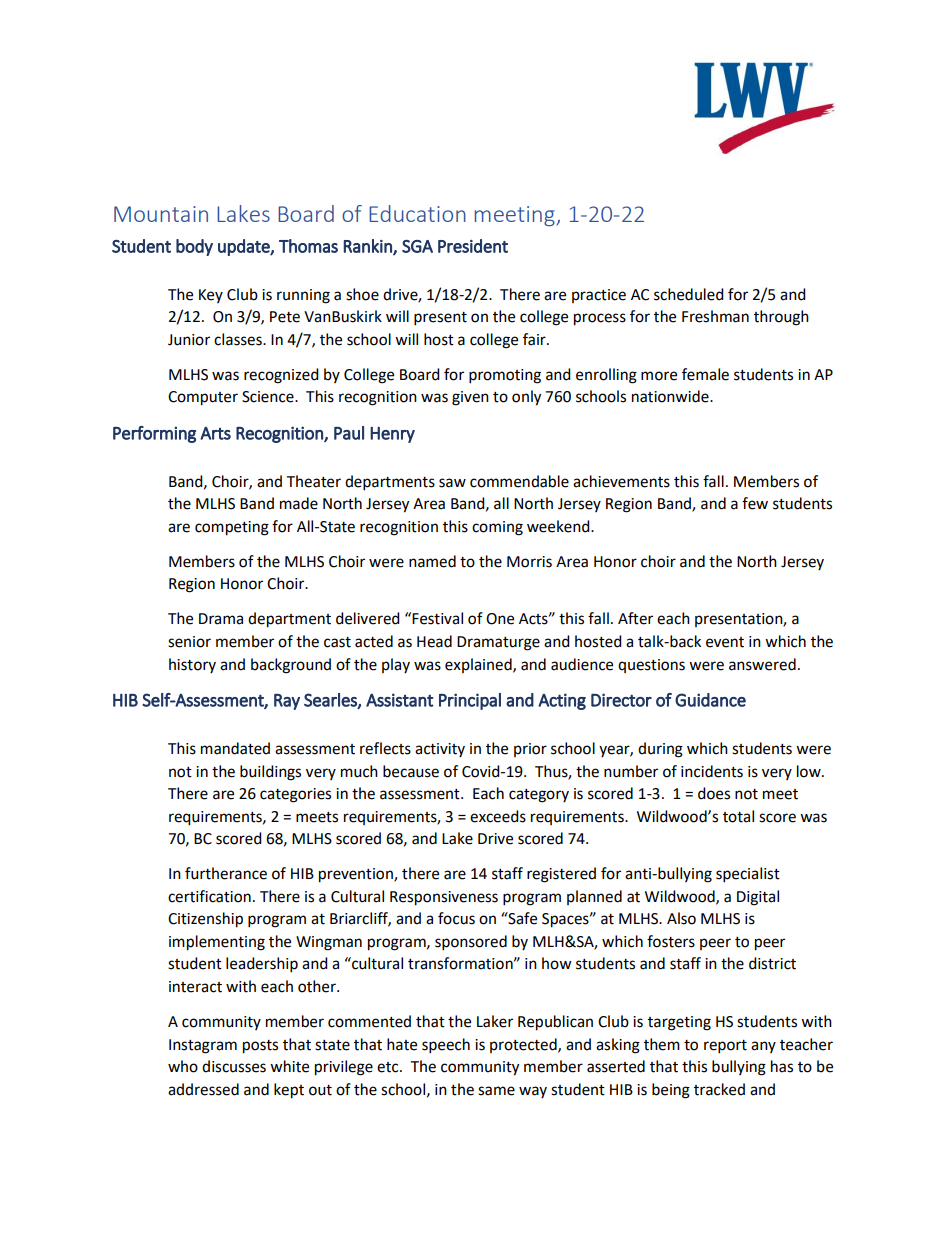 The width and height of the screenshot is (952, 1233). I want to click on discusses, so click(234, 1066).
